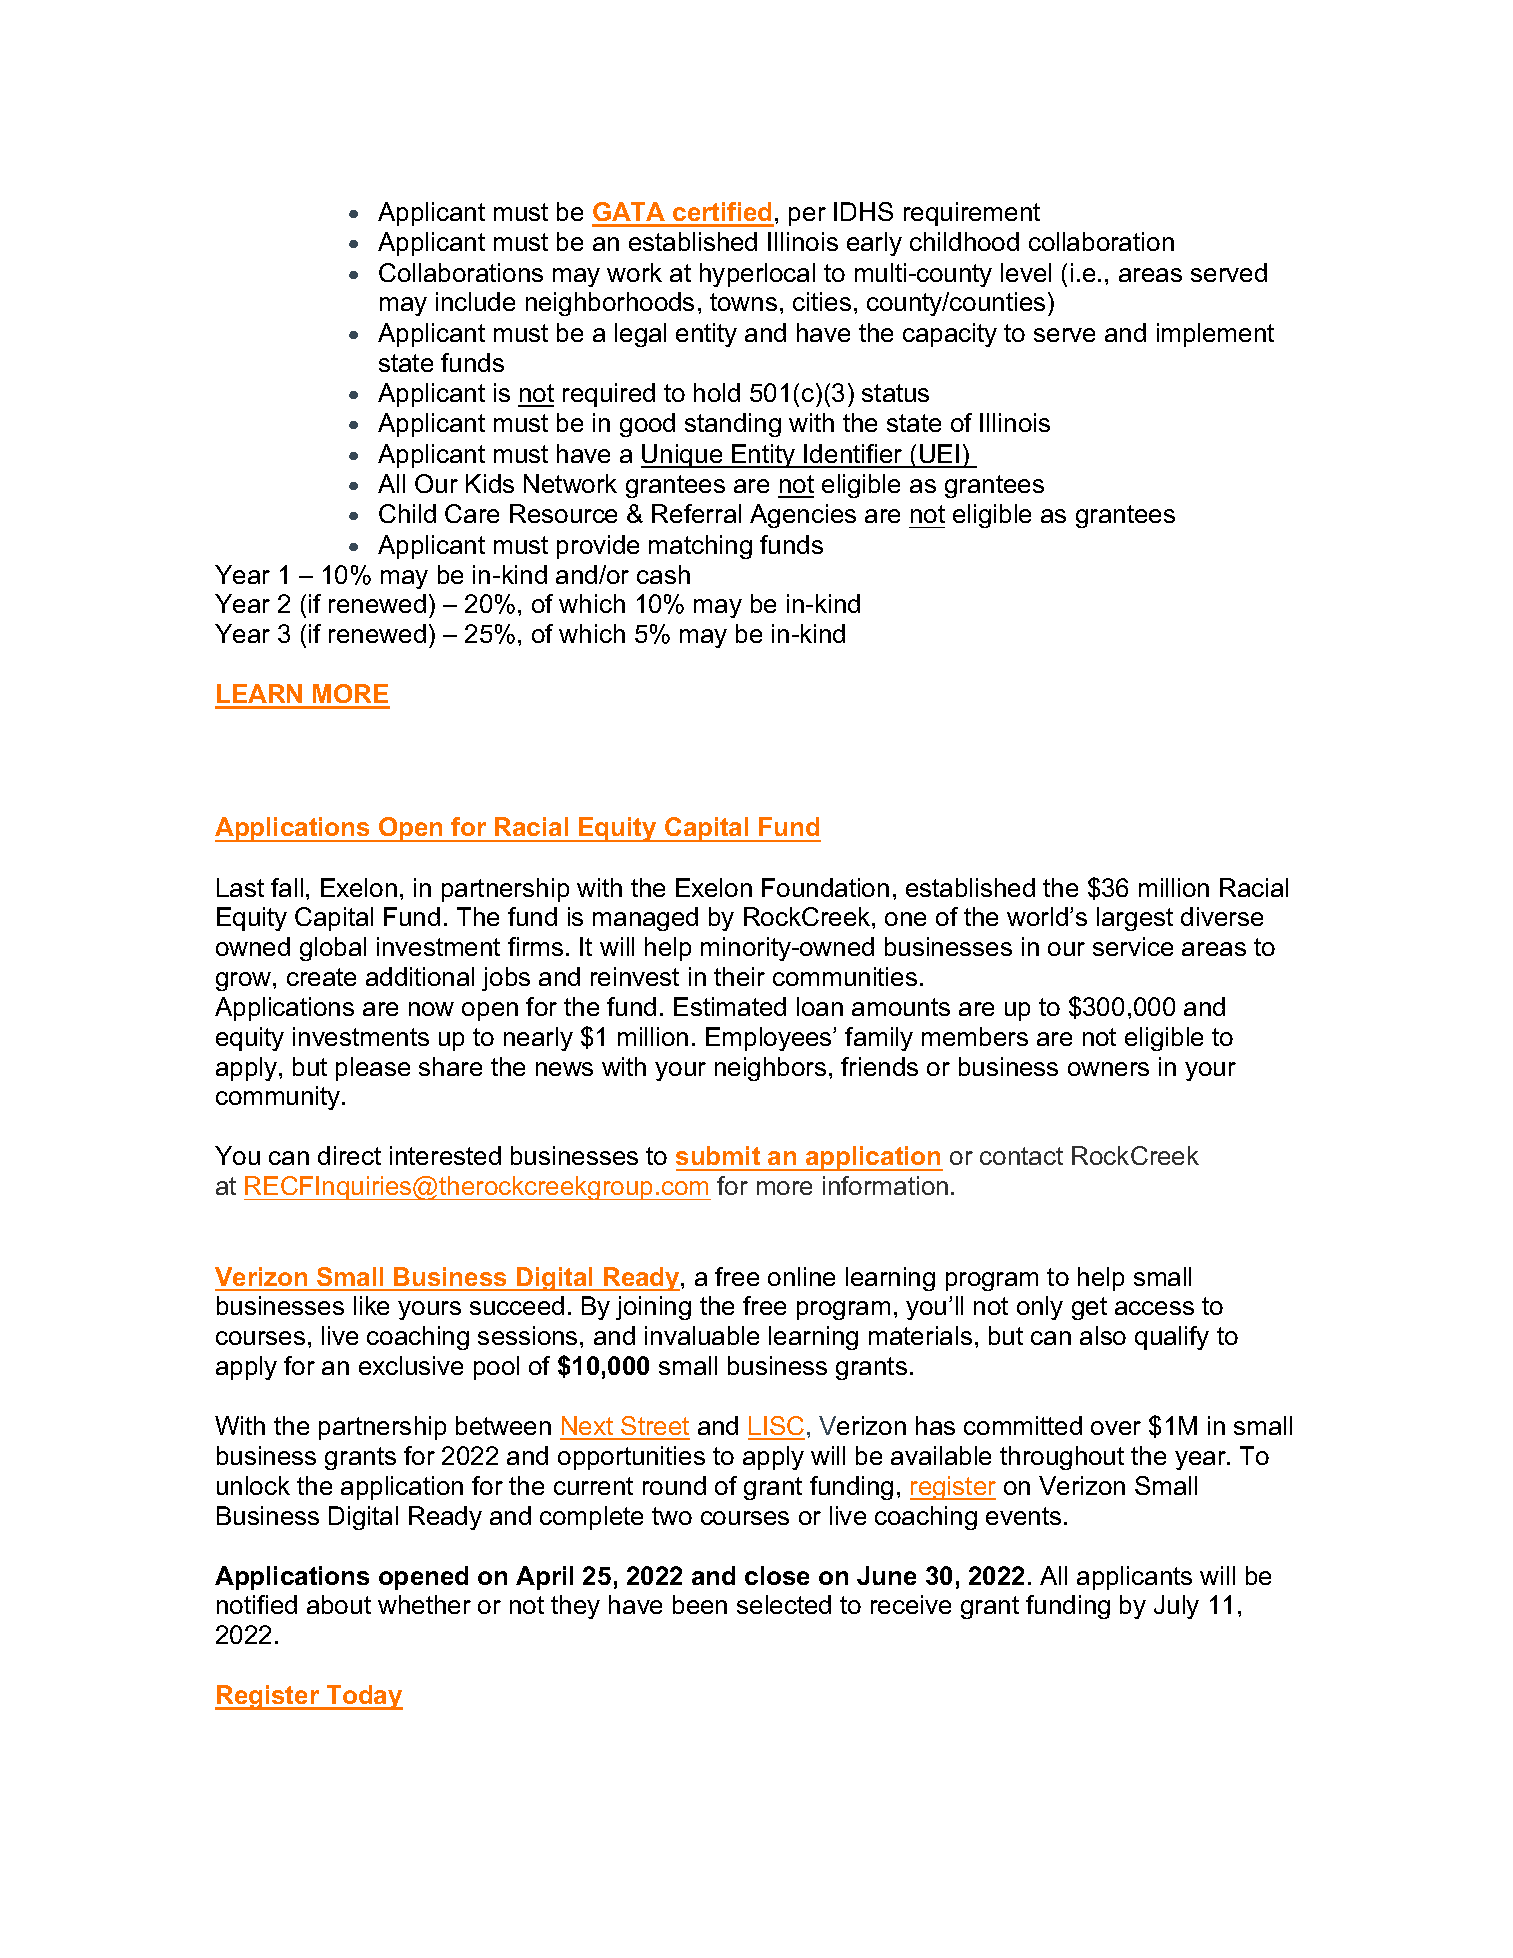 This screenshot has height=1958, width=1513. I want to click on service, so click(1133, 946).
